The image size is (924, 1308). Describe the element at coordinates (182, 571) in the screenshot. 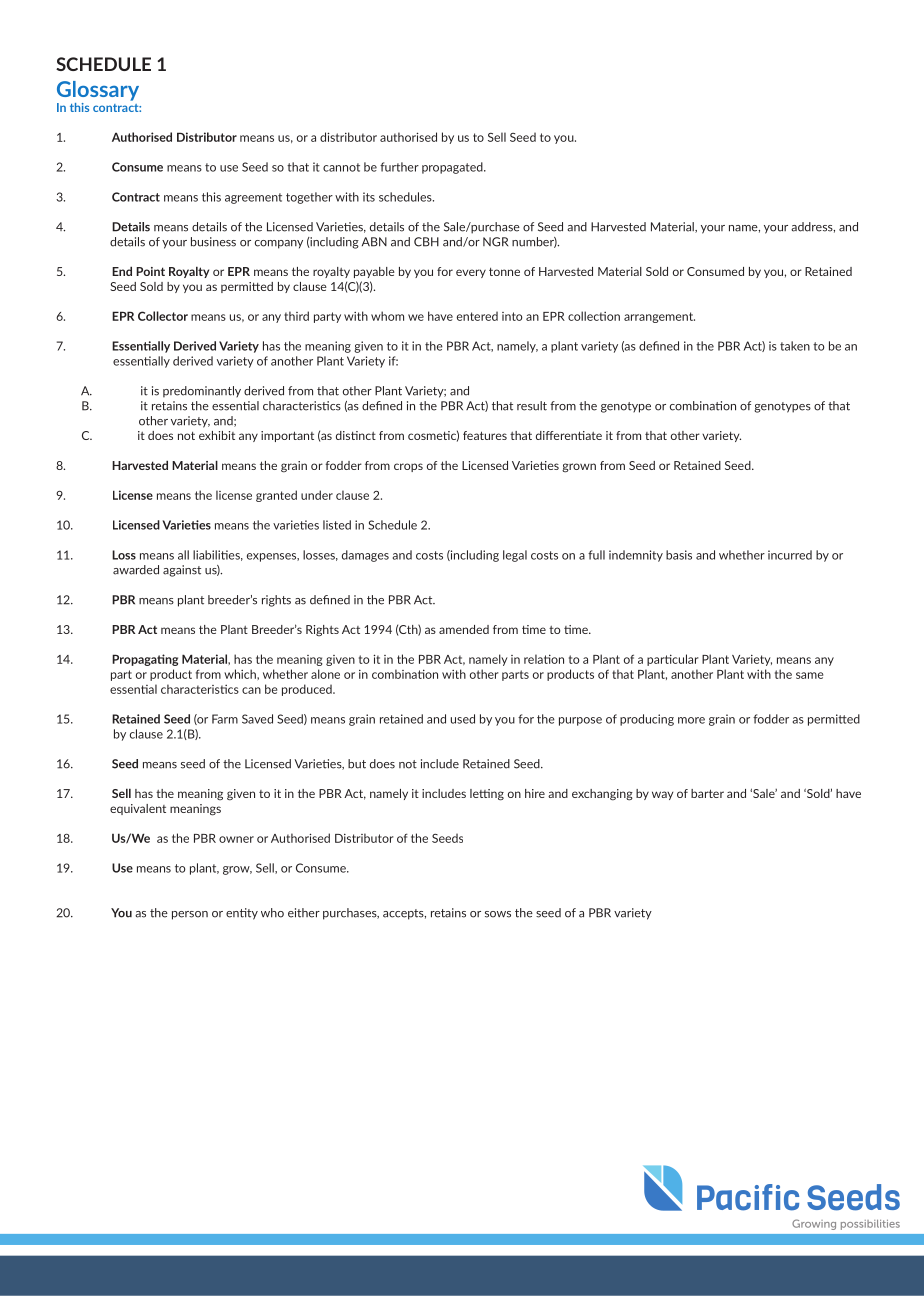

I see `against` at that location.
